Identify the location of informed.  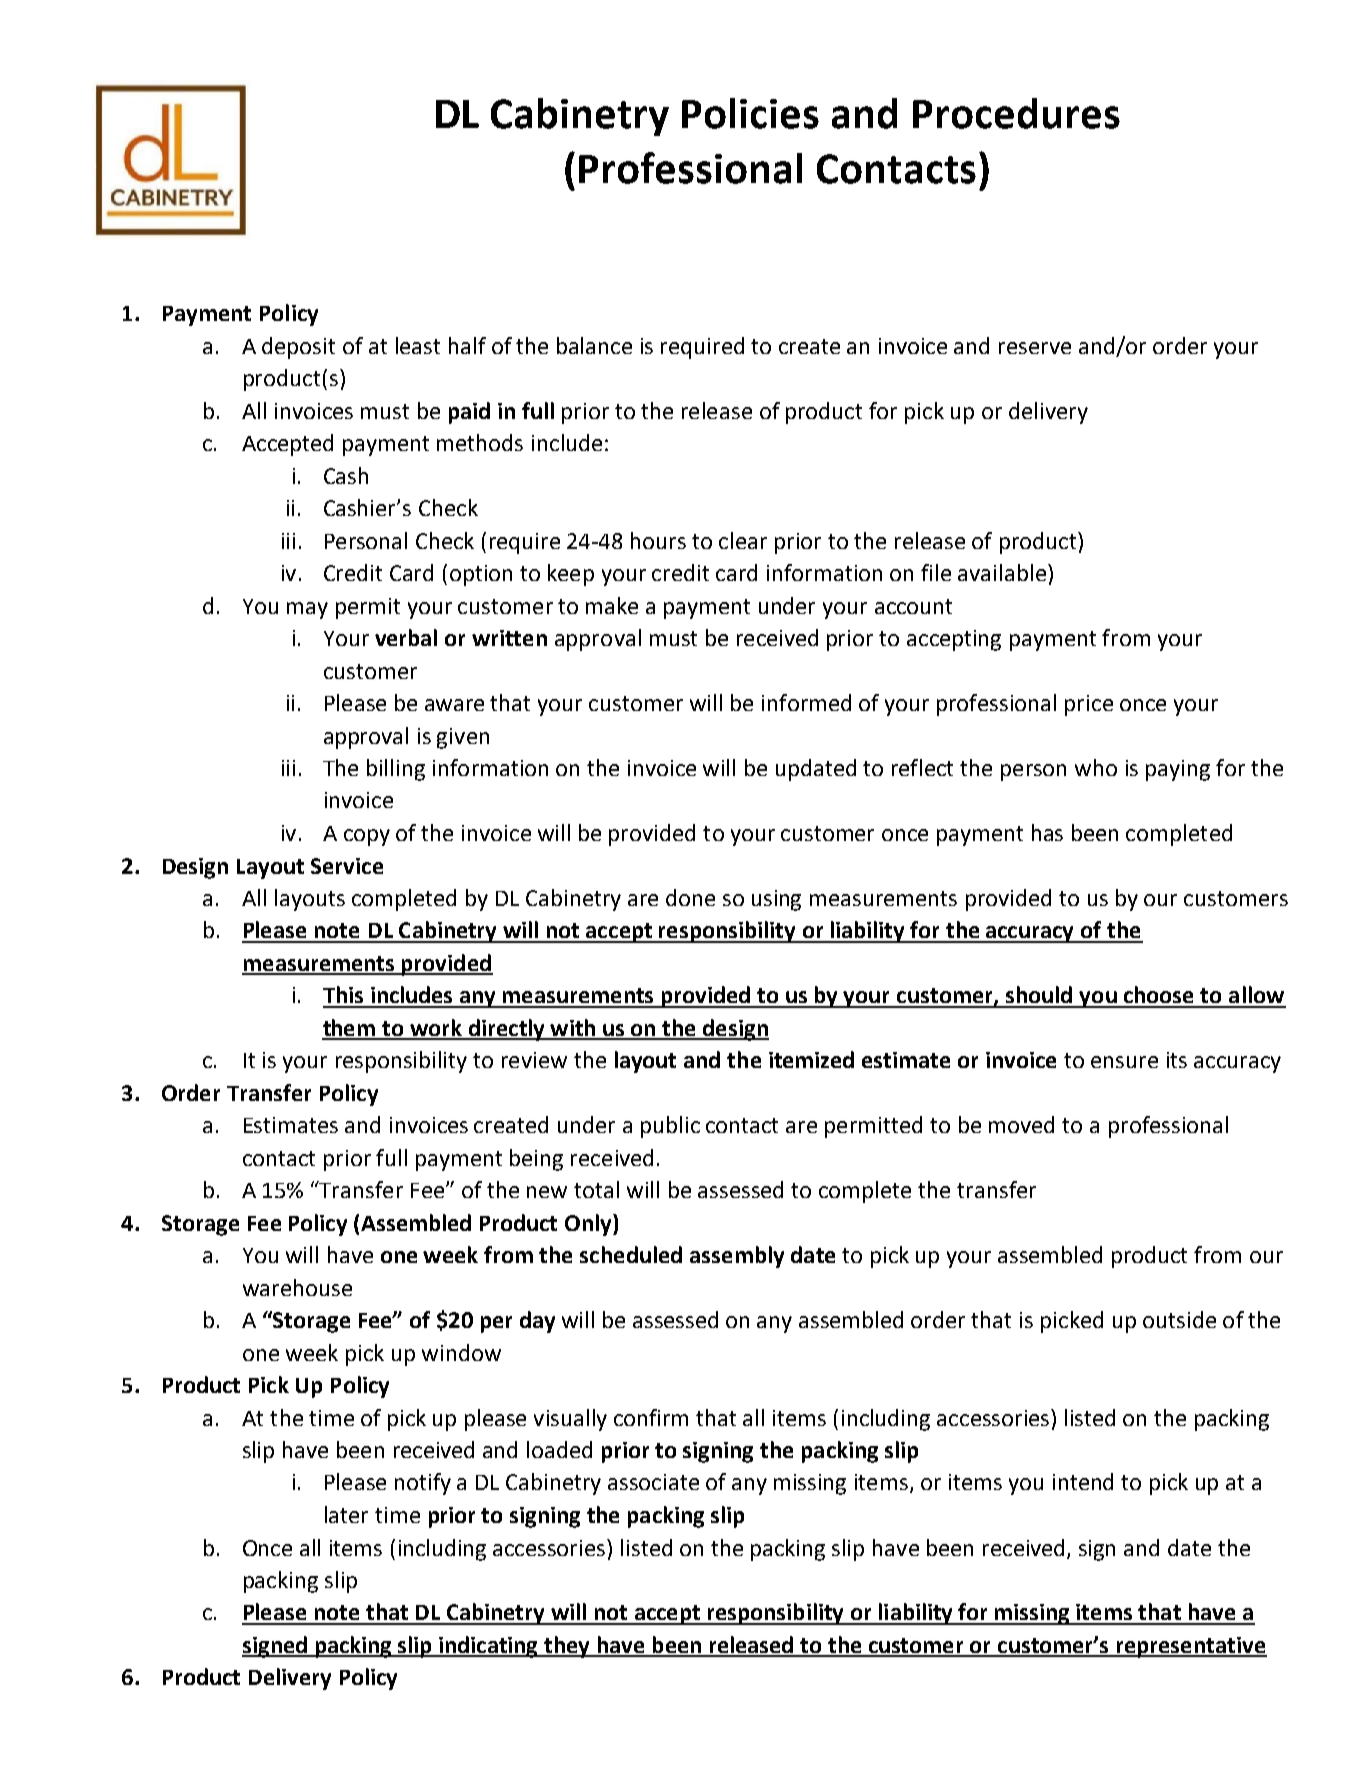
(806, 702).
